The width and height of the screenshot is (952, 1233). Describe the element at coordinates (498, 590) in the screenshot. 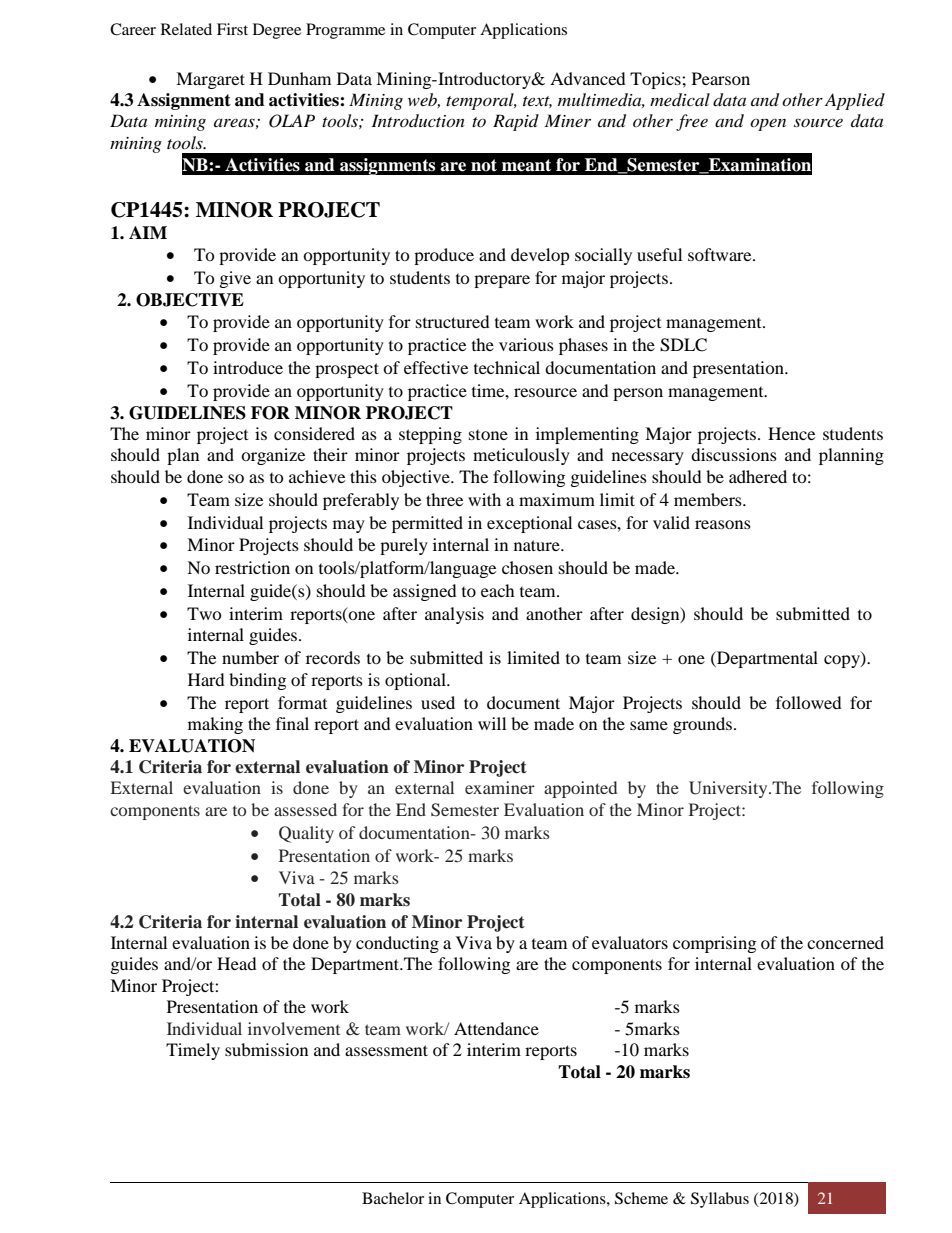

I see `each` at that location.
